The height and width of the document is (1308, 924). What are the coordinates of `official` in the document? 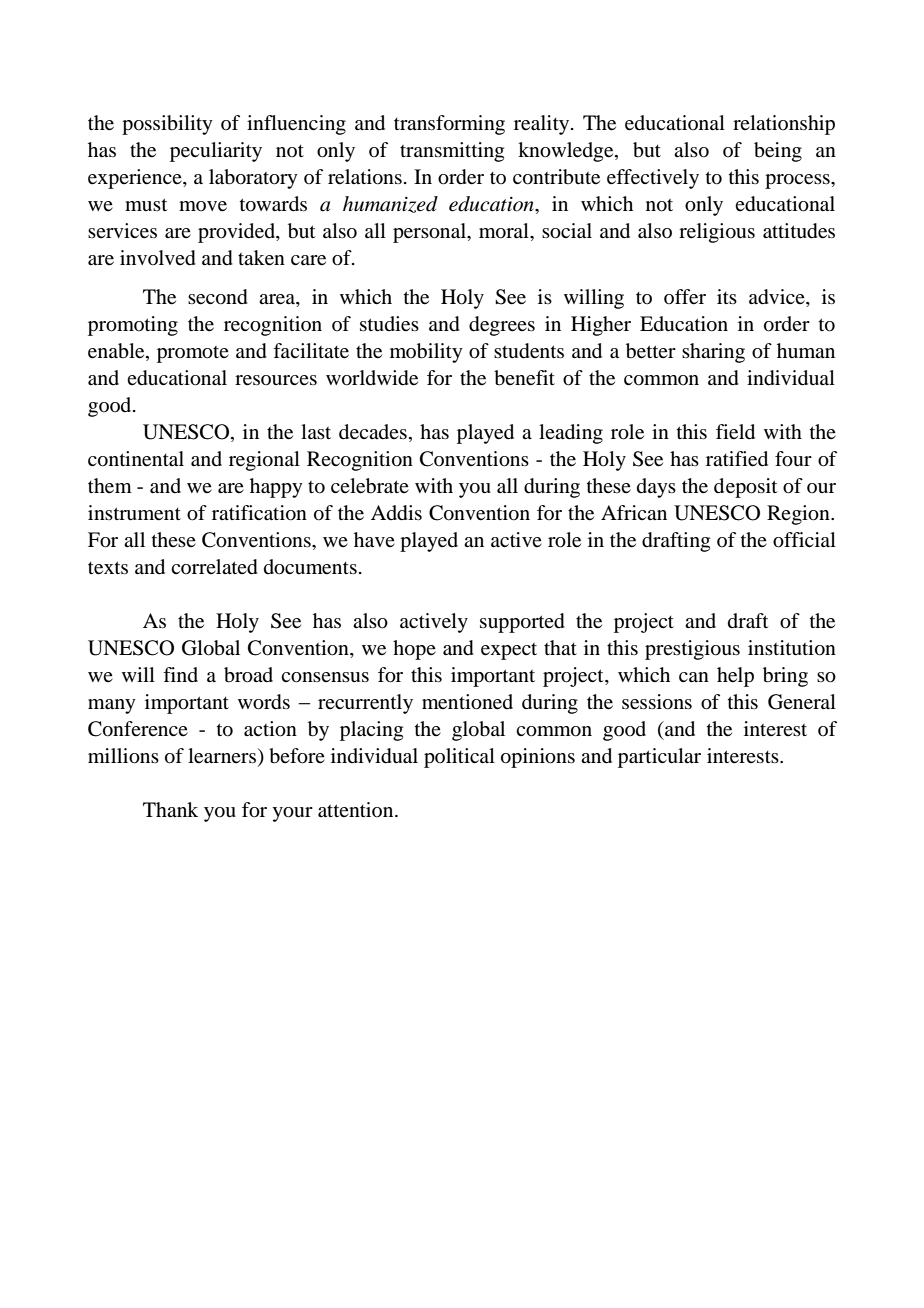 It's located at (804, 540).
